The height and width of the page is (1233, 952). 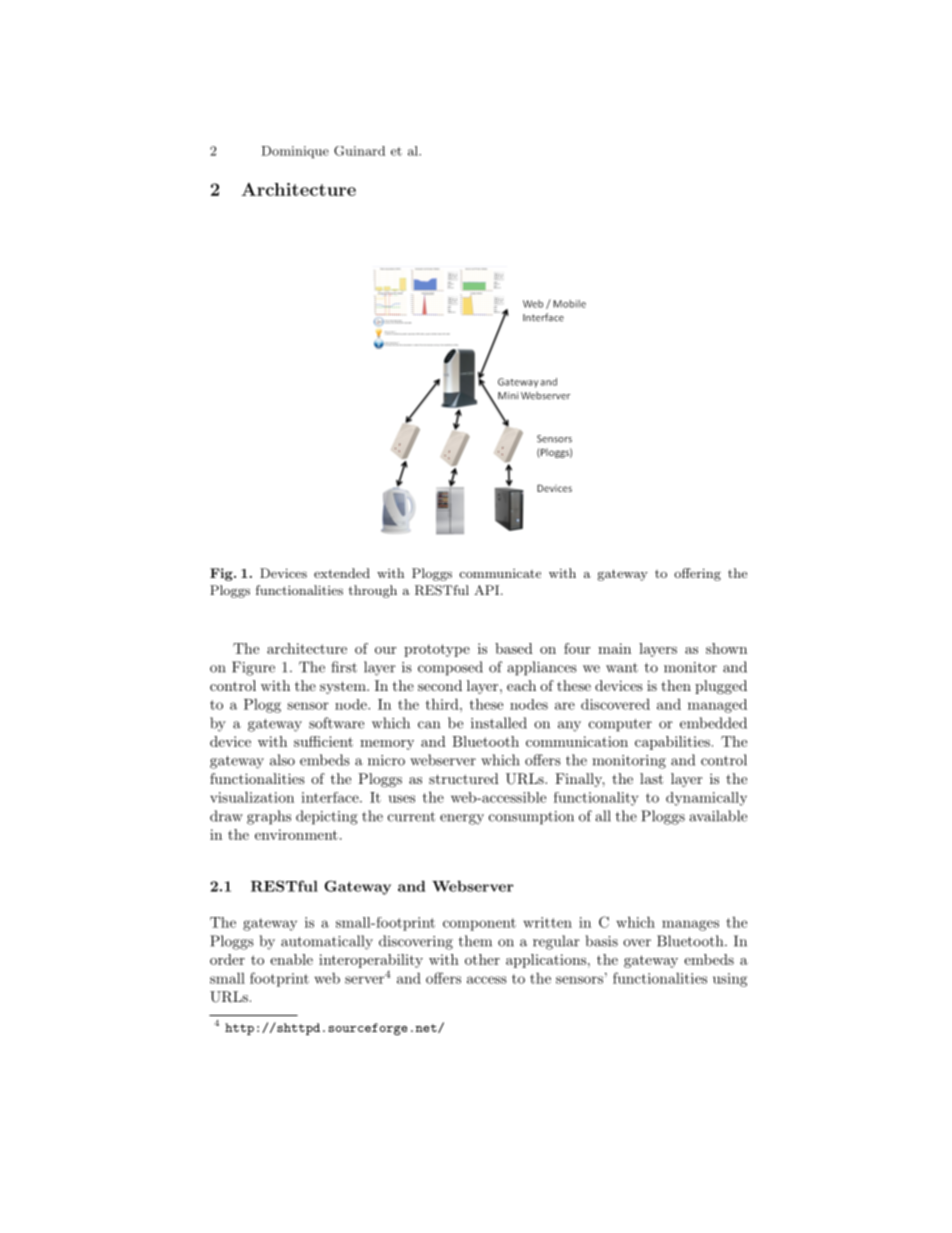 I want to click on other, so click(x=482, y=959).
